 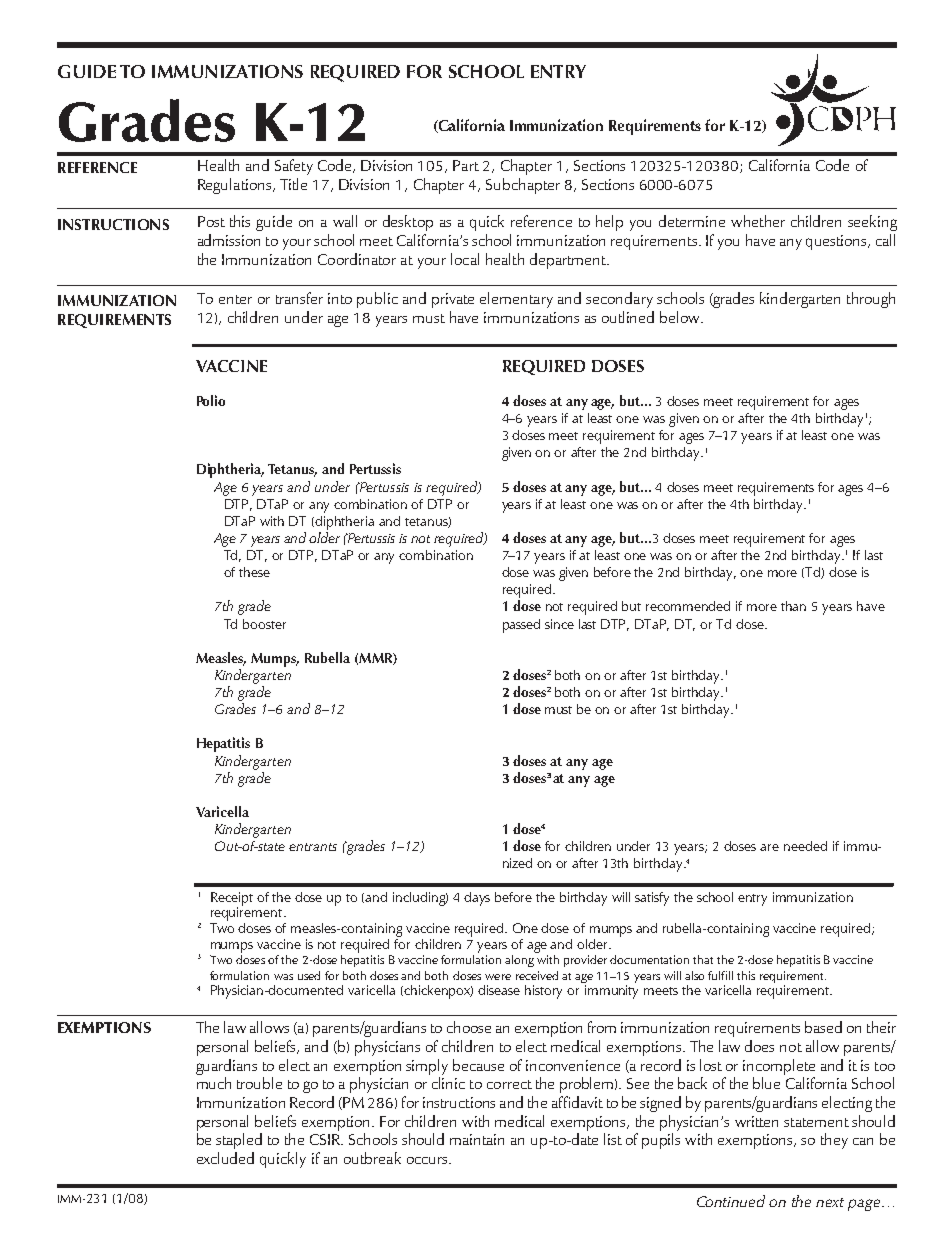 What do you see at coordinates (559, 624) in the screenshot?
I see `since` at bounding box center [559, 624].
